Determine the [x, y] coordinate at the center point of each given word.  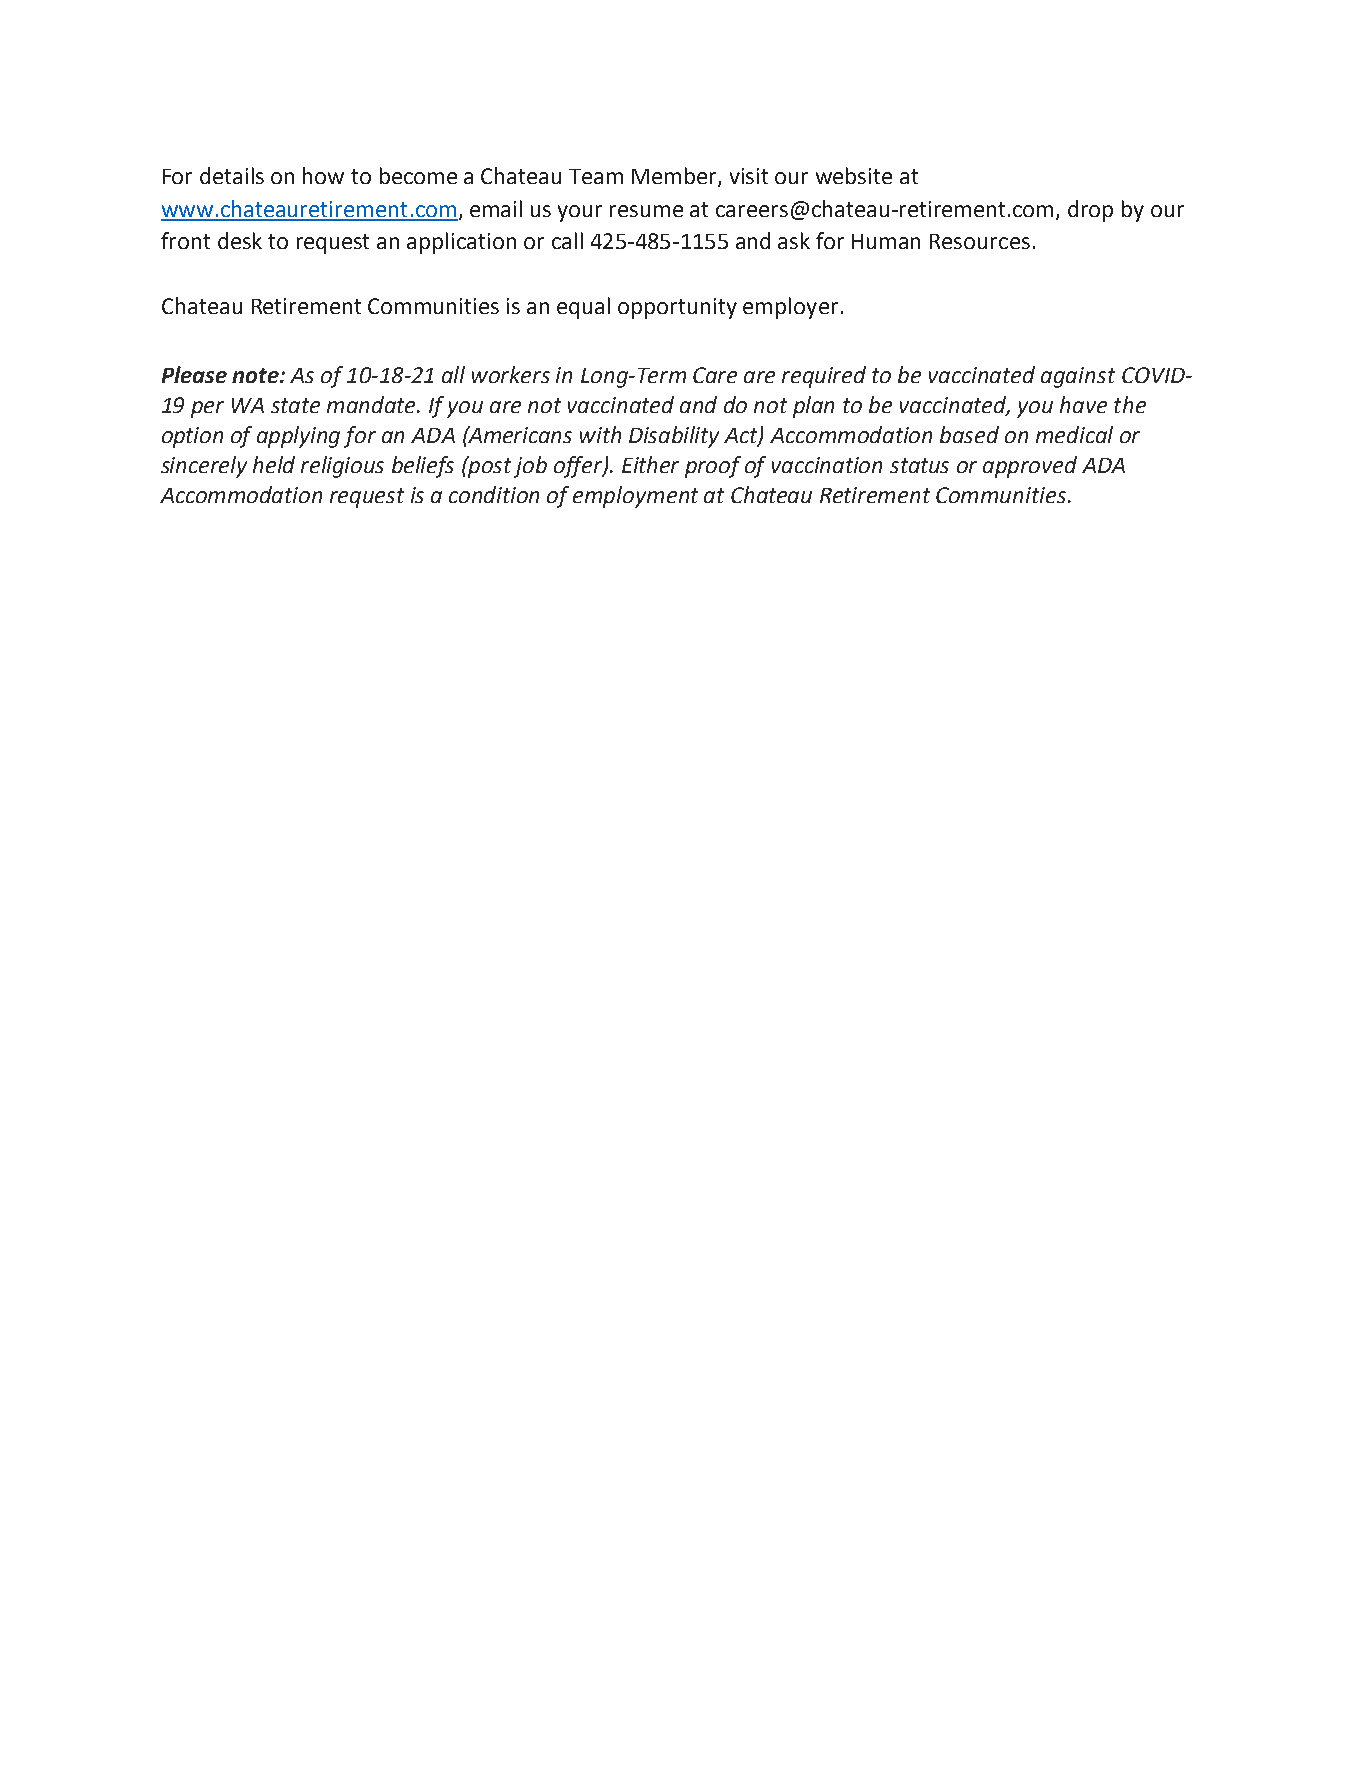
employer [790, 308]
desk [240, 240]
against [1078, 377]
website [854, 175]
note [256, 375]
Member [675, 177]
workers [511, 374]
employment [635, 497]
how [323, 175]
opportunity [677, 308]
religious [342, 467]
